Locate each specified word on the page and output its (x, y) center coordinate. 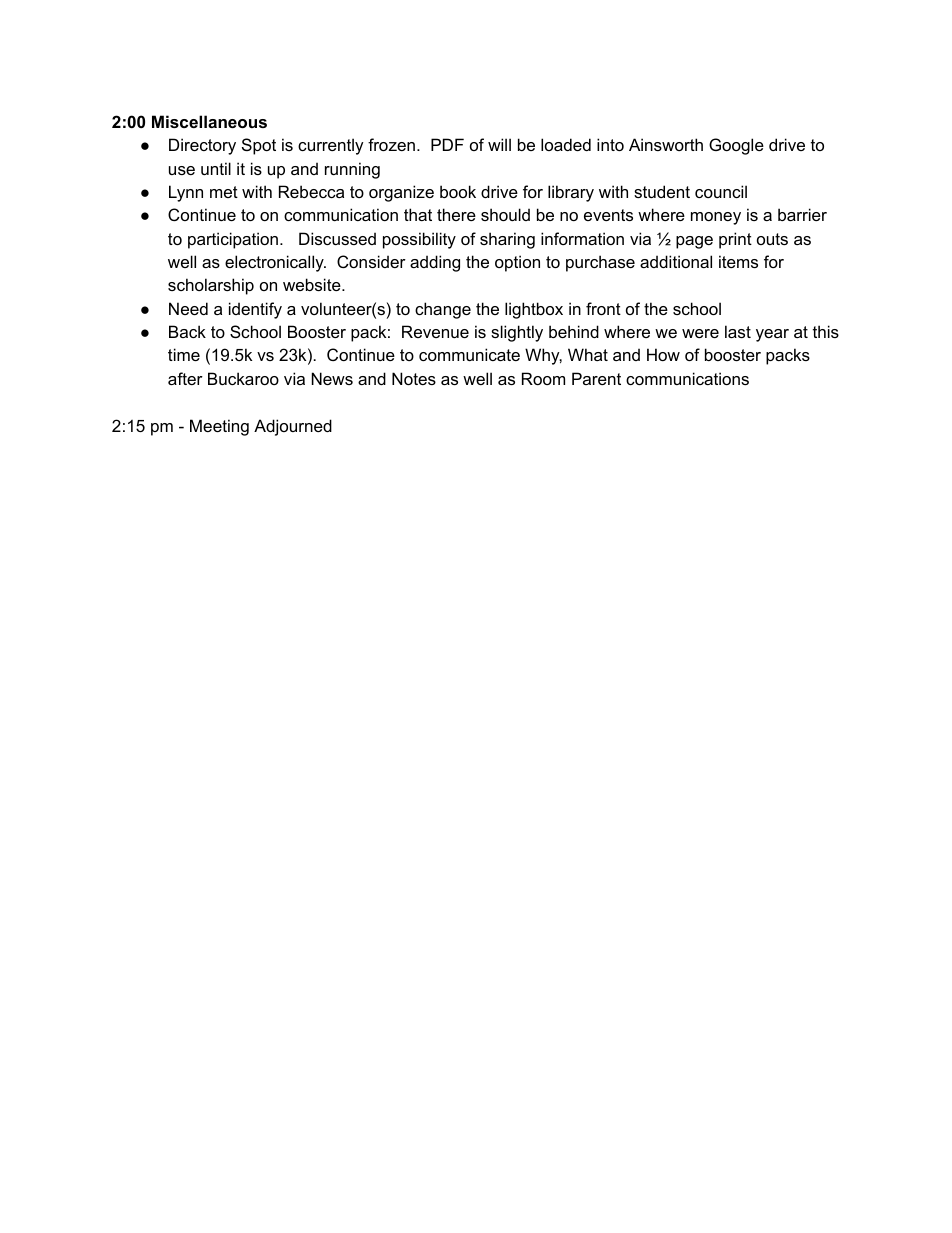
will (499, 144)
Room (543, 378)
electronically (275, 263)
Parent (596, 378)
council (721, 191)
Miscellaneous (209, 121)
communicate (469, 354)
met (224, 192)
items (738, 261)
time (184, 354)
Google (736, 146)
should (505, 214)
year (772, 335)
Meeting (219, 427)
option (517, 263)
